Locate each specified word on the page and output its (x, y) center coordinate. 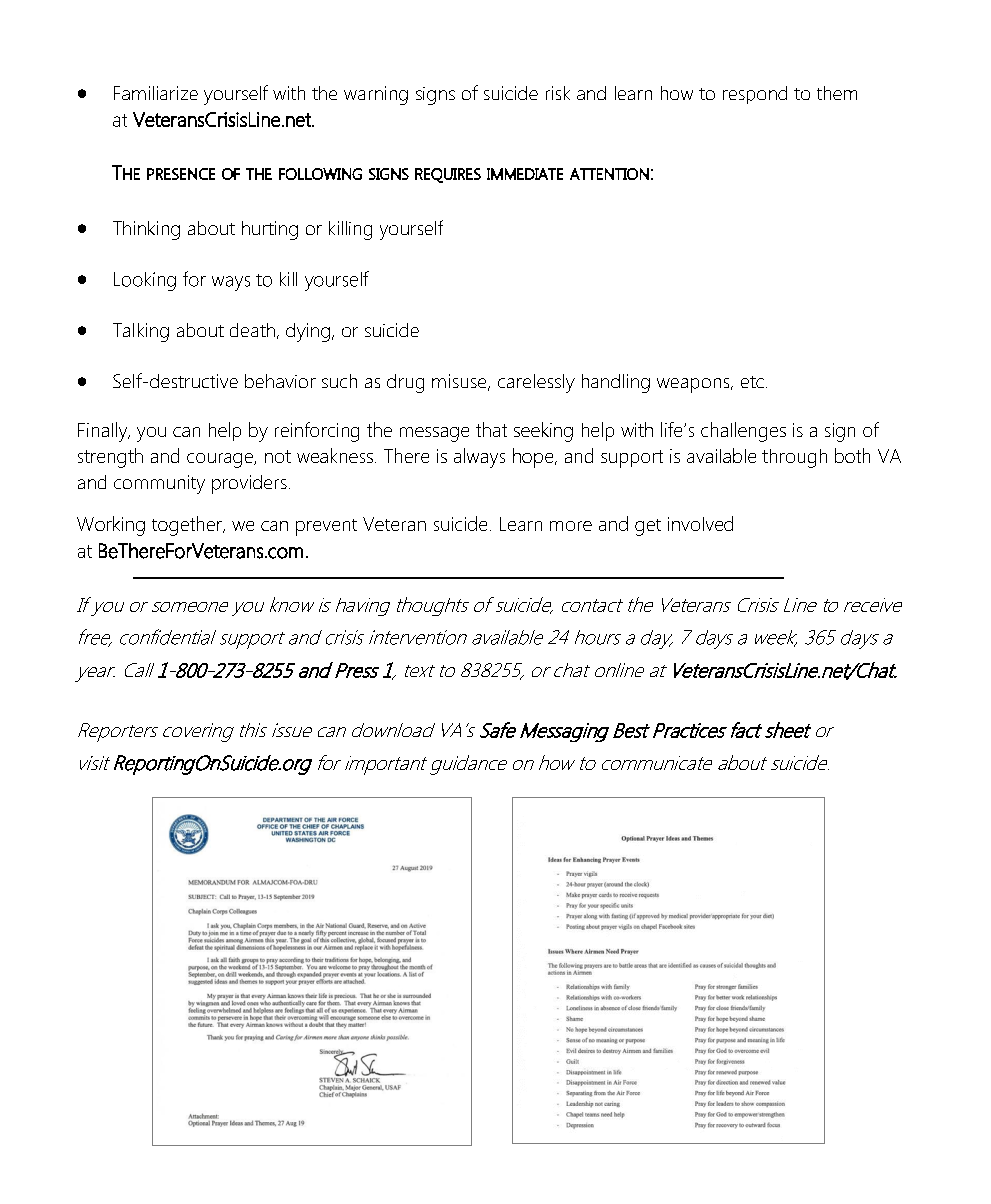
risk (558, 93)
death (252, 330)
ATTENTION (609, 174)
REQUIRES (448, 175)
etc (752, 382)
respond (755, 95)
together (188, 526)
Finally (104, 432)
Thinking (146, 230)
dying (308, 332)
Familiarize (156, 93)
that (491, 429)
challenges (743, 432)
